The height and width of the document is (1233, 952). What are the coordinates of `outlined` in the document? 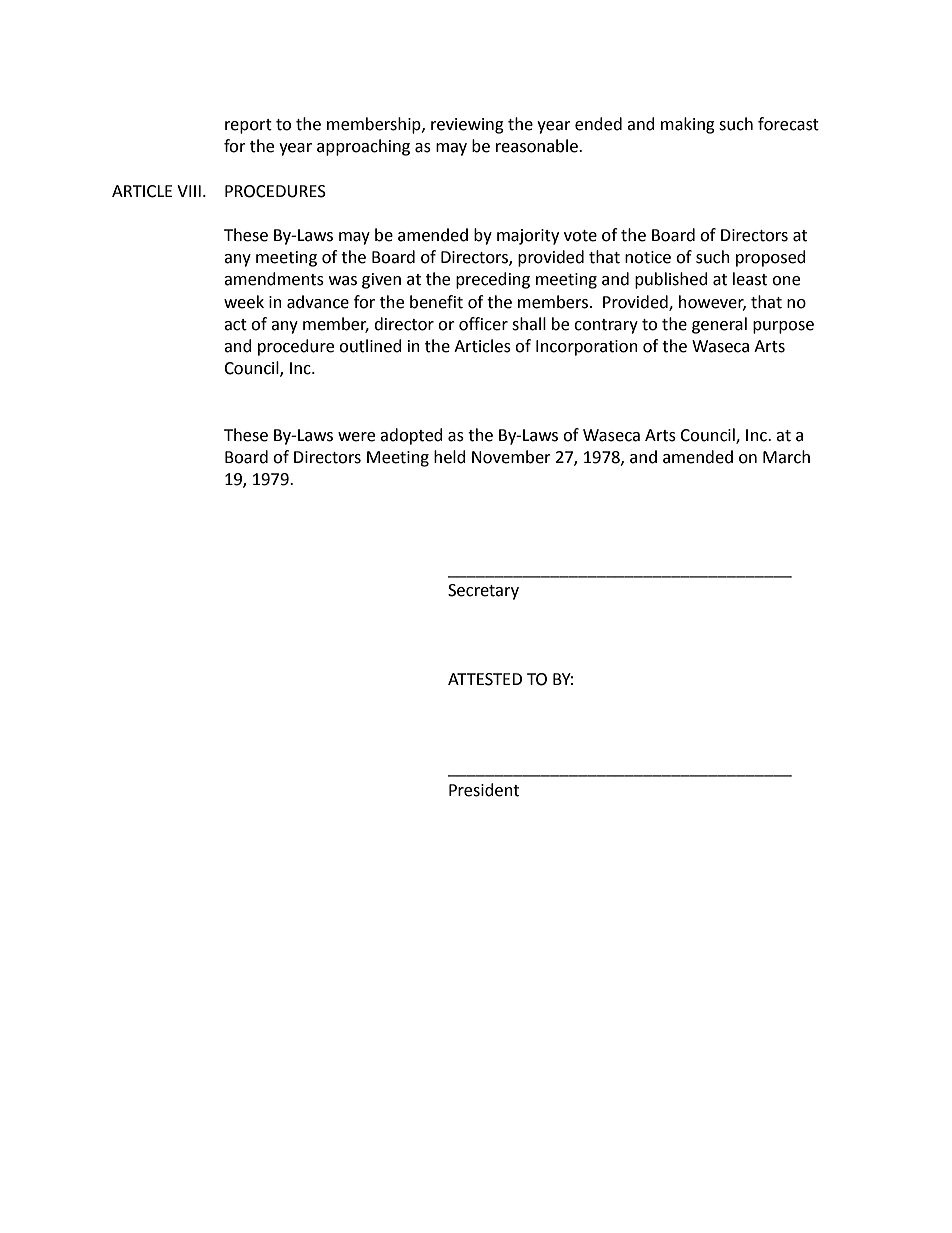 It's located at (370, 346).
